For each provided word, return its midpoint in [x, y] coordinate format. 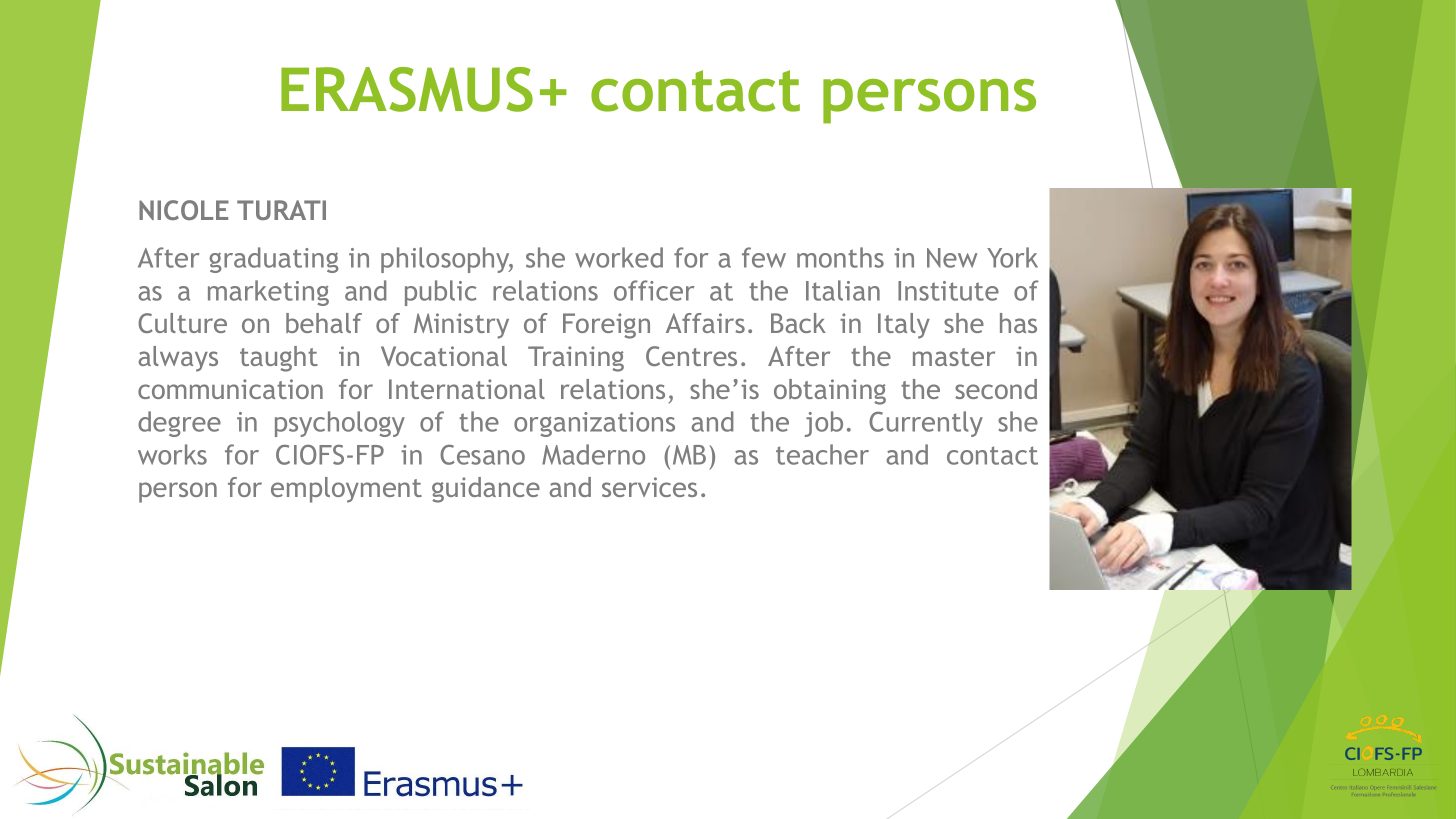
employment [346, 490]
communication [230, 389]
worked [619, 257]
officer [654, 290]
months [840, 257]
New [952, 258]
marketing [268, 293]
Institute [948, 291]
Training [576, 359]
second [996, 389]
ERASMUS [407, 89]
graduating [274, 260]
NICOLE [184, 210]
